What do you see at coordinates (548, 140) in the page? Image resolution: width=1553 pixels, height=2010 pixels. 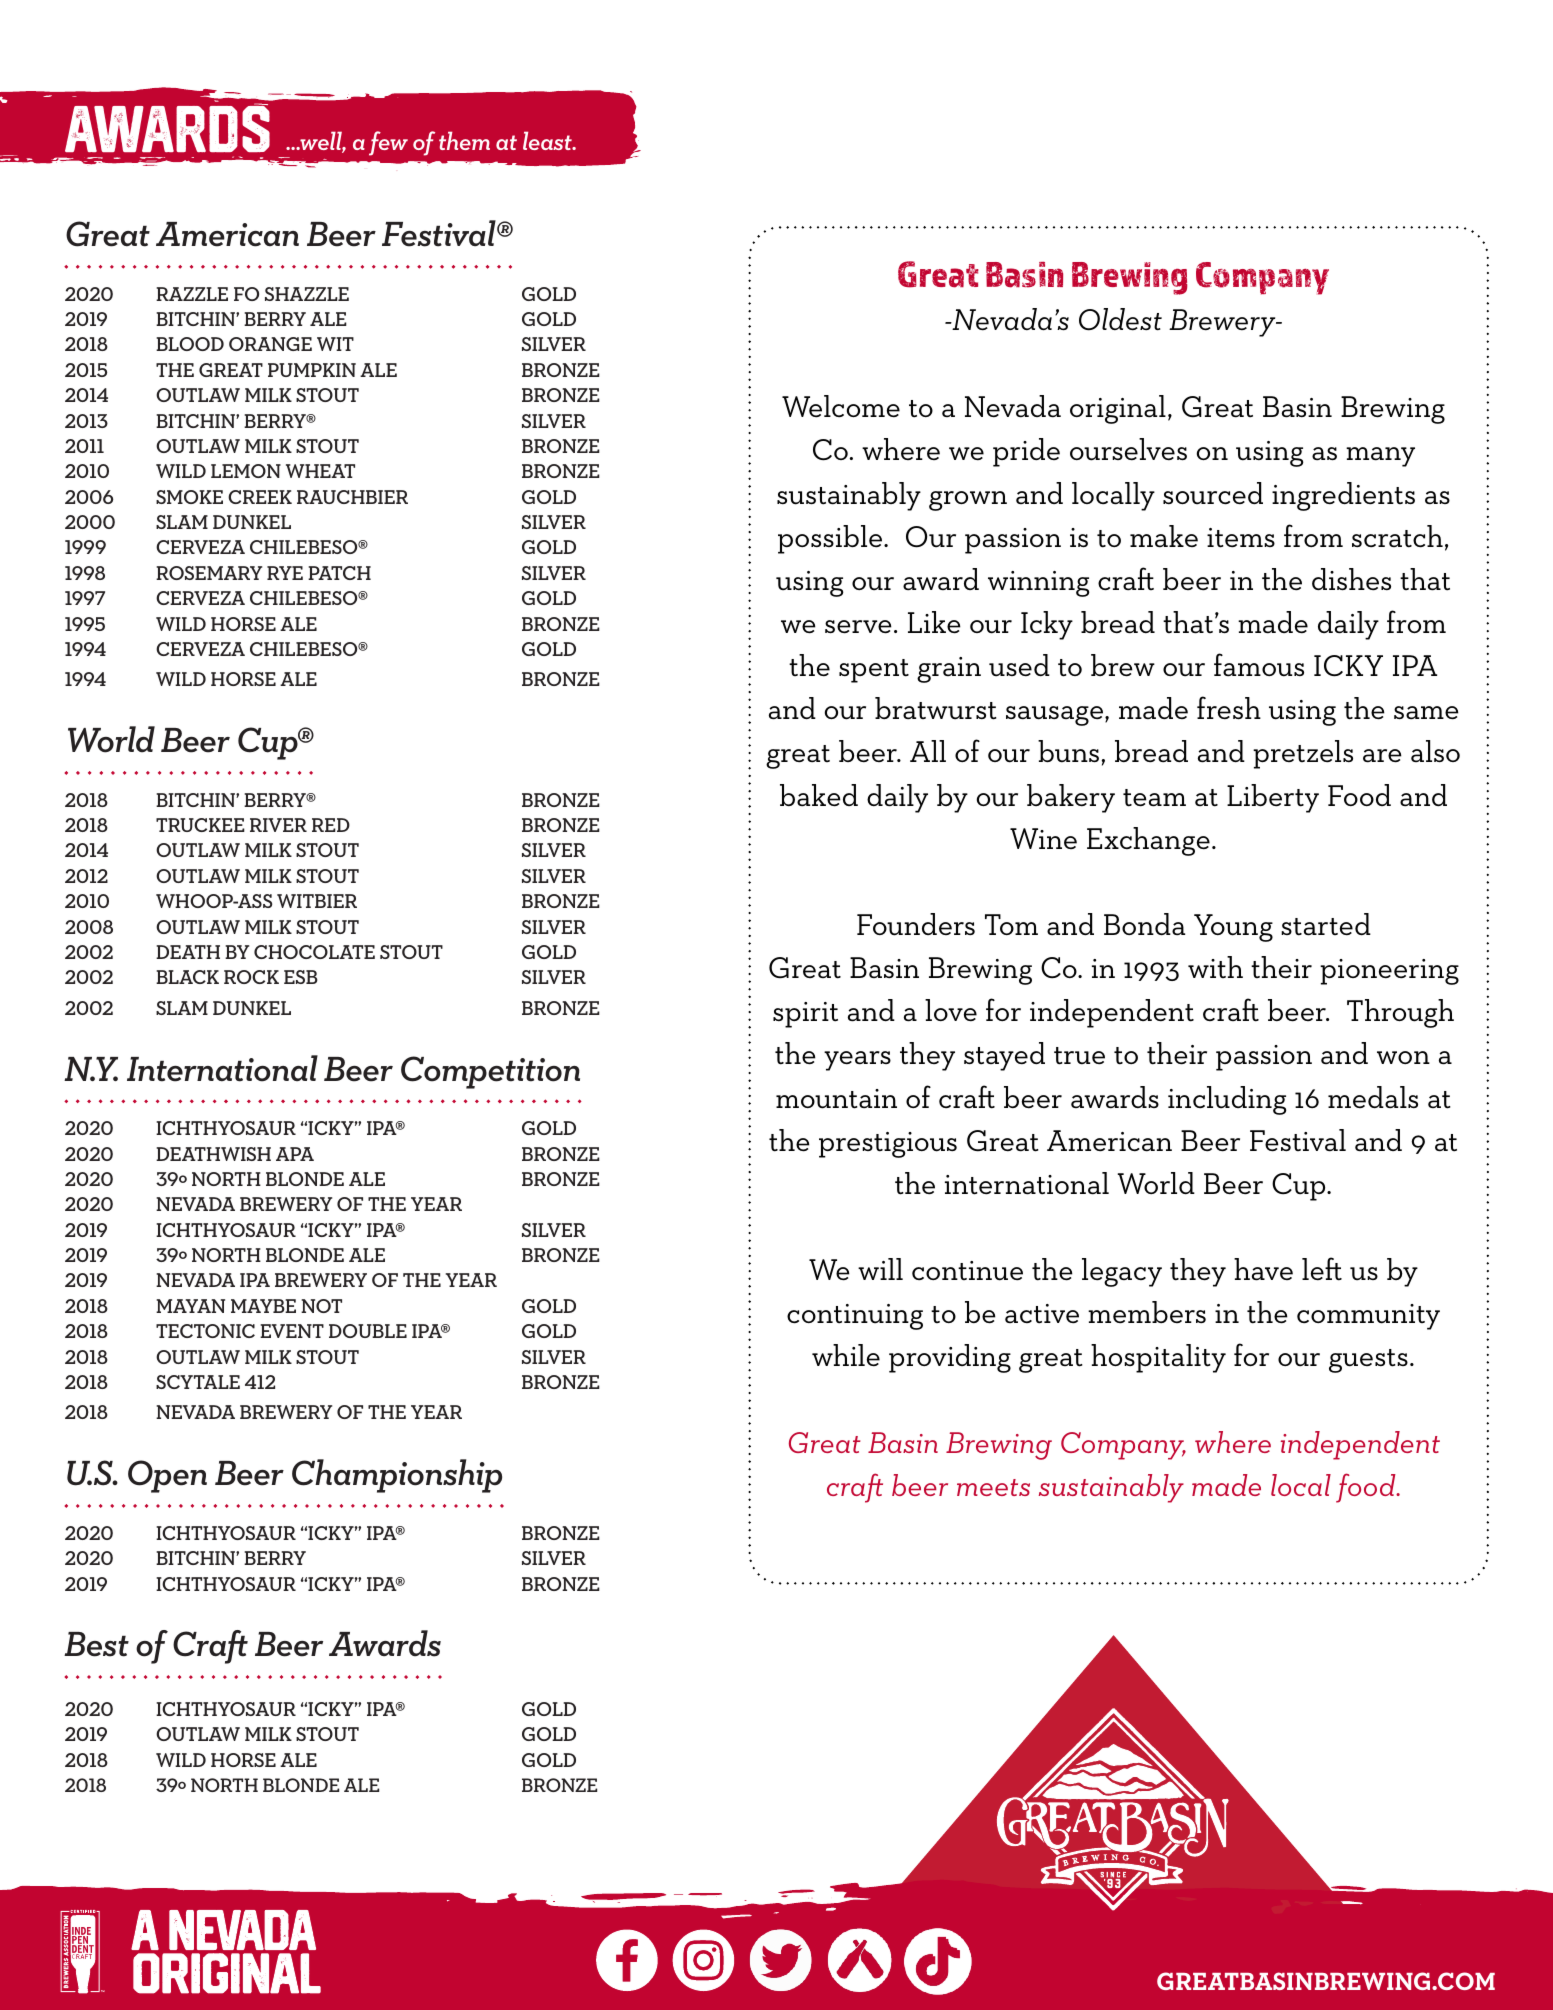 I see `least` at bounding box center [548, 140].
